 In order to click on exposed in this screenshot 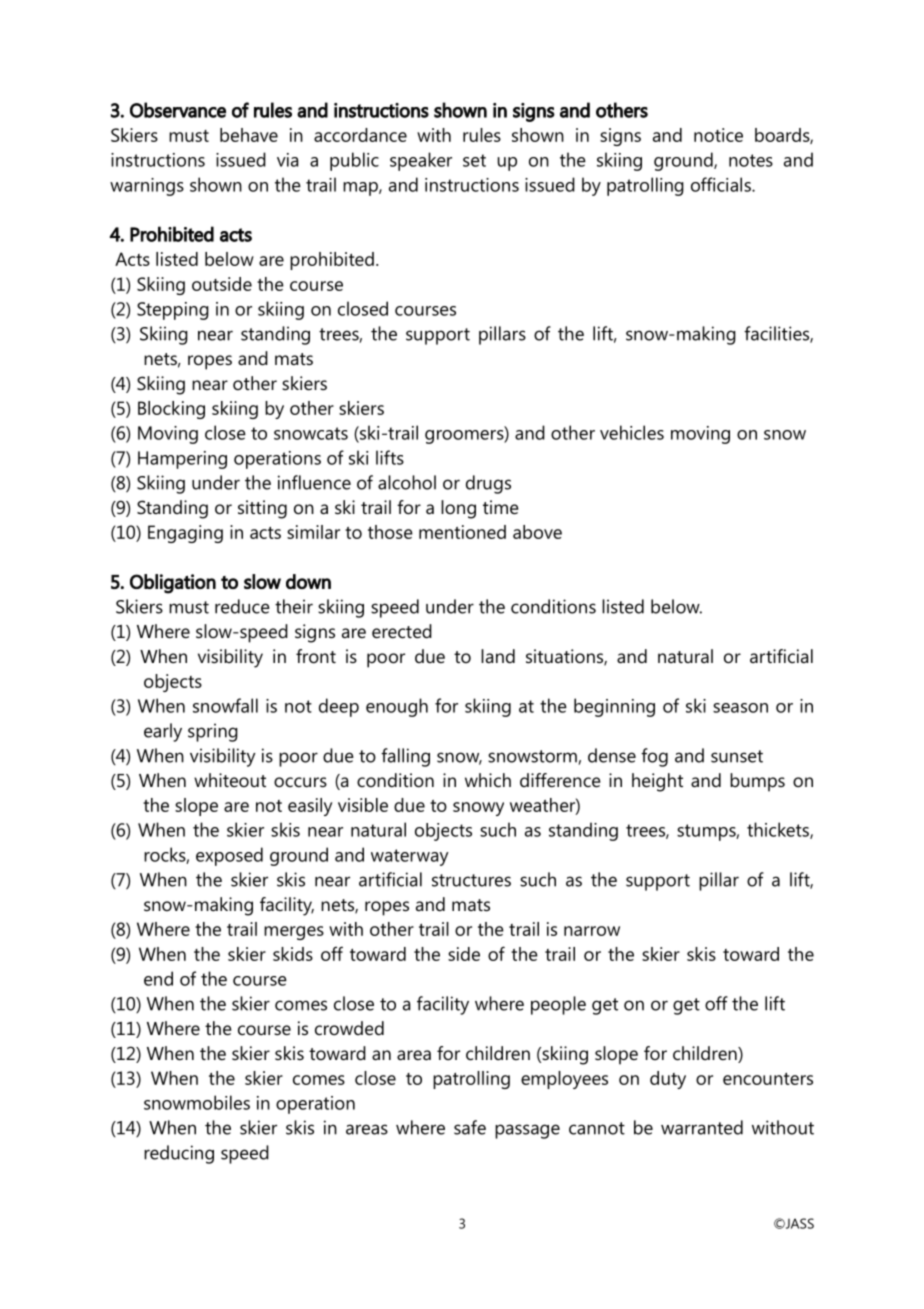, I will do `click(229, 856)`.
